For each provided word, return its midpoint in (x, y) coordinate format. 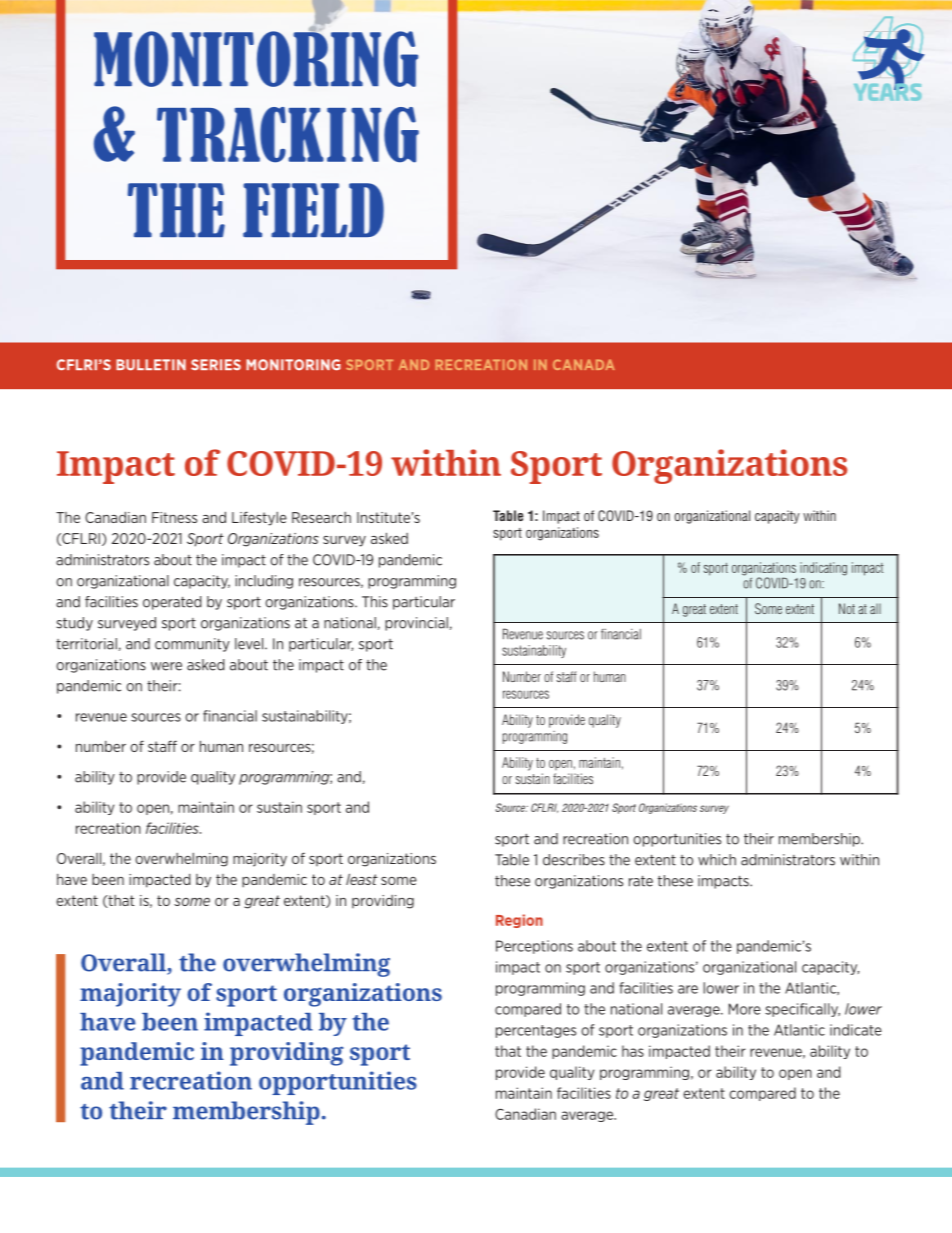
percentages (536, 1031)
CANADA (584, 364)
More (745, 1009)
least (362, 879)
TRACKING (288, 135)
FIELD (313, 210)
